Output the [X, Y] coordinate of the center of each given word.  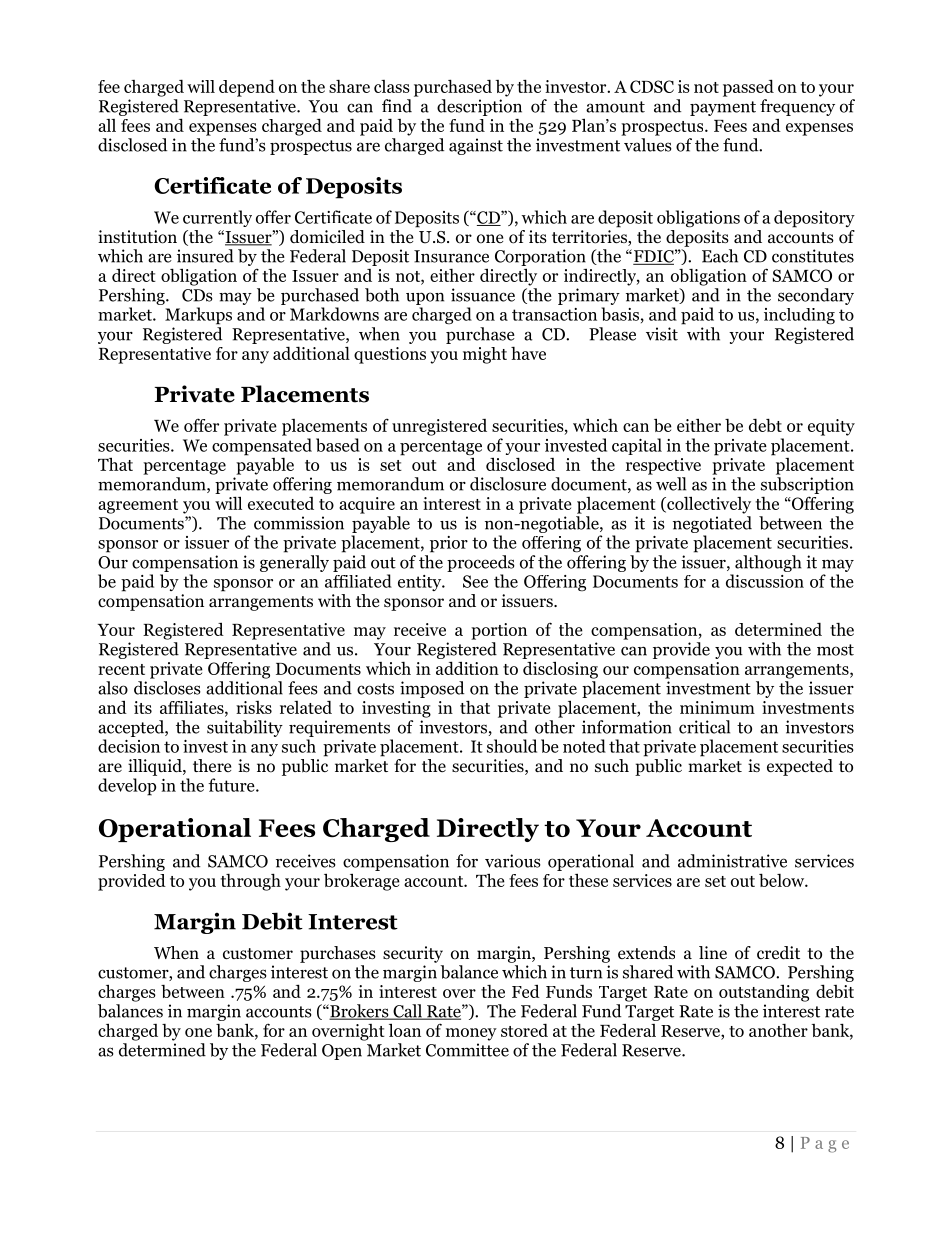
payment [723, 108]
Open [342, 1052]
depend [247, 88]
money [471, 1034]
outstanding [764, 993]
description [479, 107]
